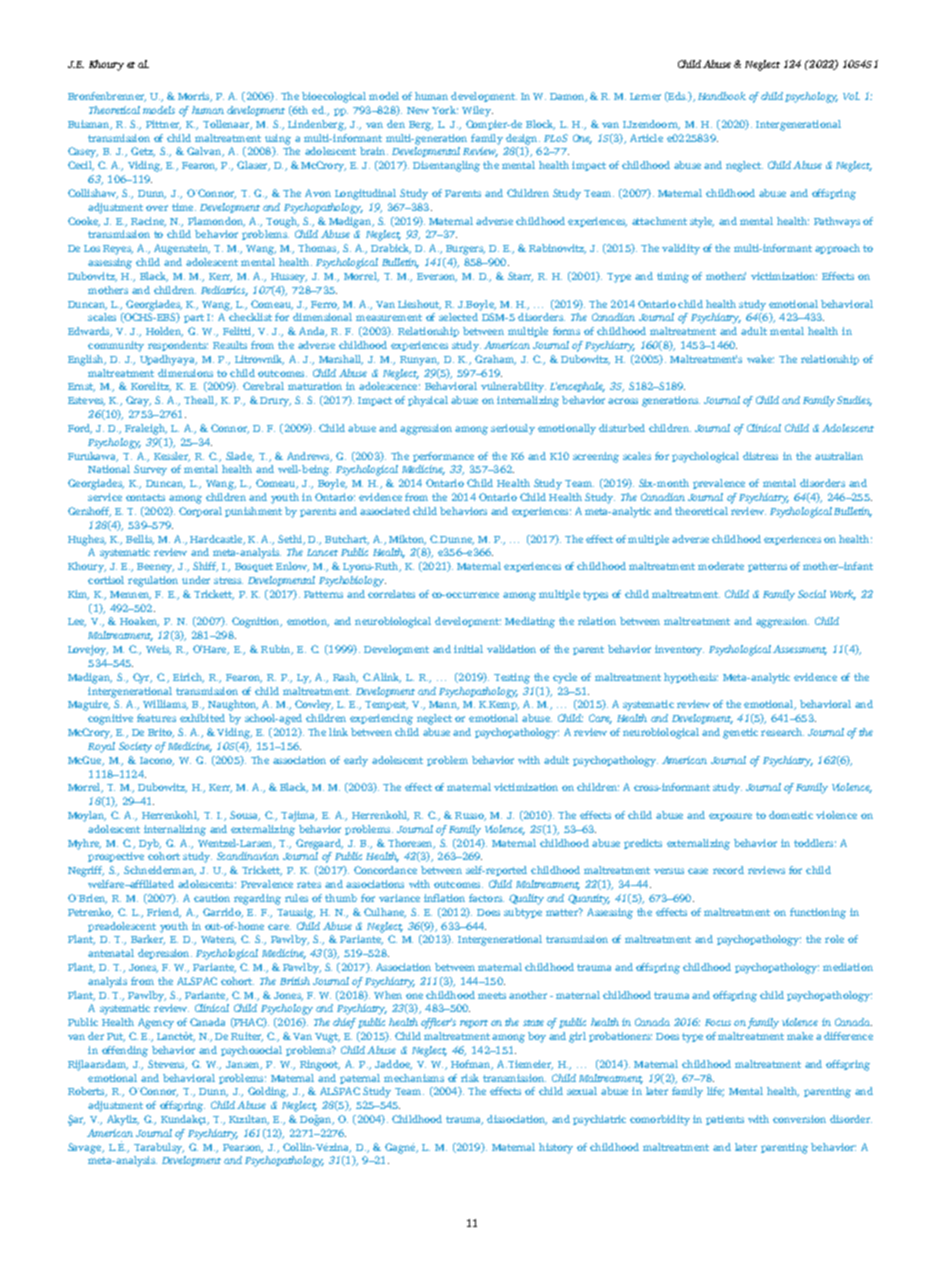  I want to click on Assessment, so click(800, 650).
